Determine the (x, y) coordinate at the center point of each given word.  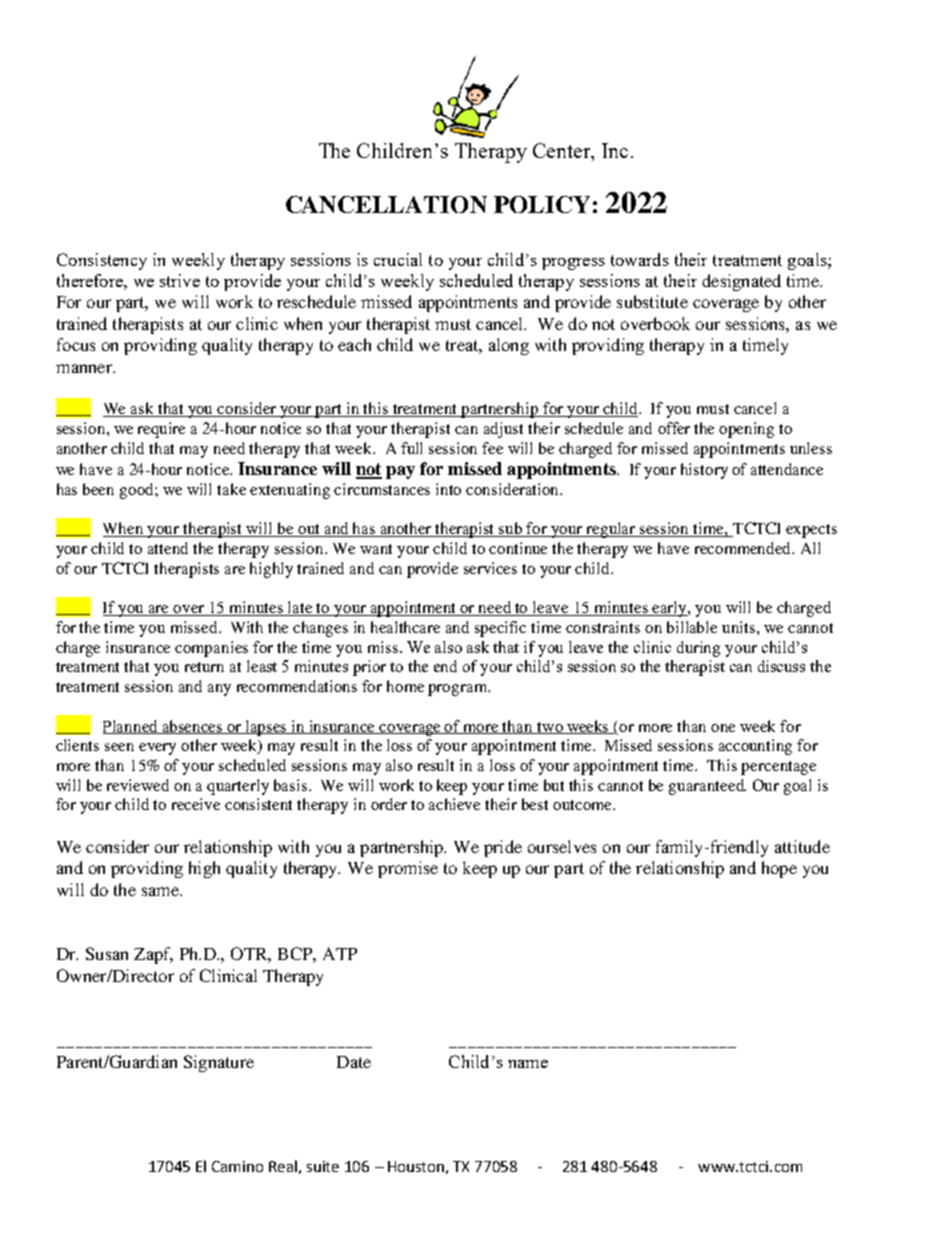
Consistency (102, 261)
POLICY (542, 204)
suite (323, 1166)
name (528, 1064)
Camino (237, 1166)
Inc (615, 150)
